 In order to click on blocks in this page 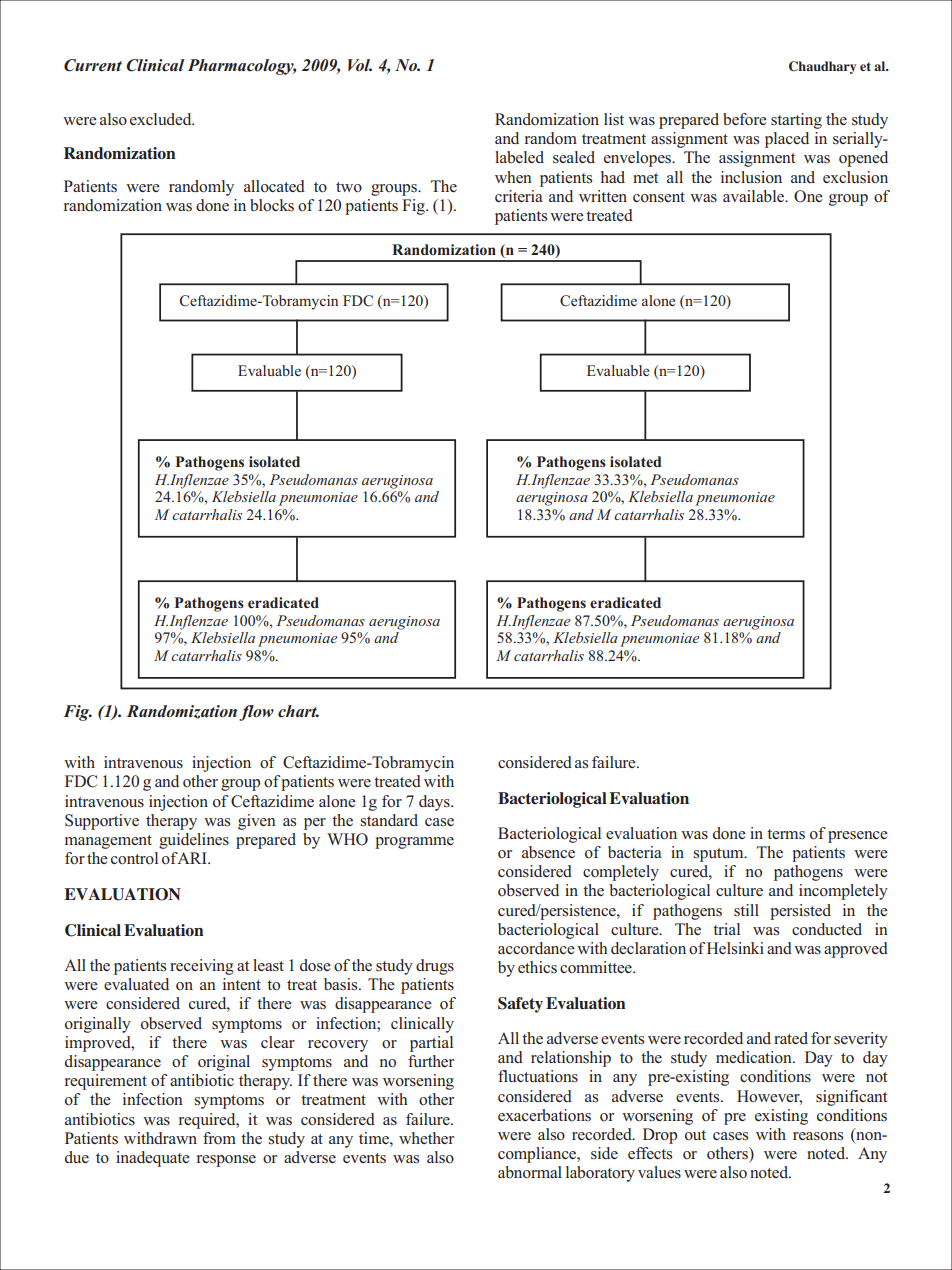, I will do `click(272, 205)`.
